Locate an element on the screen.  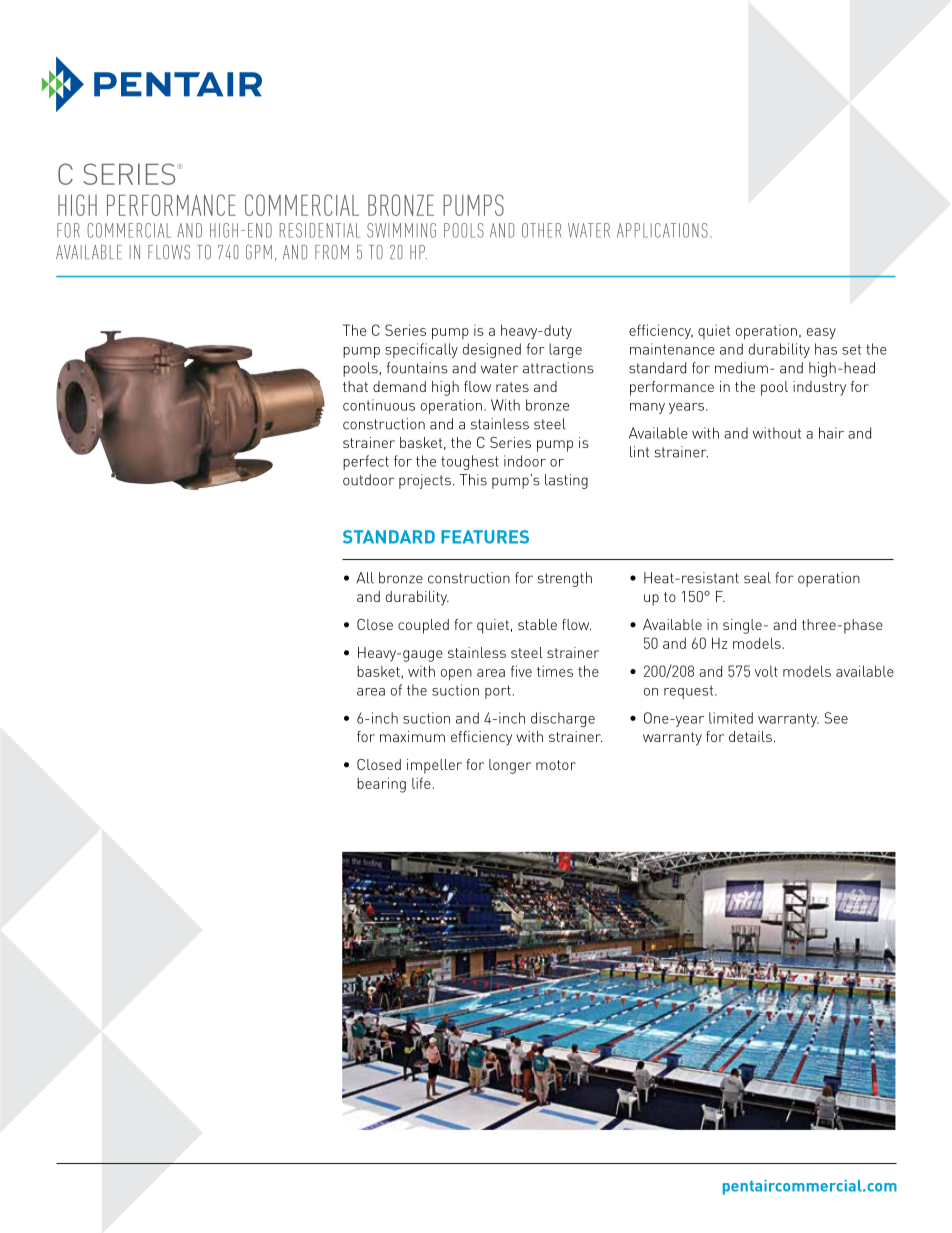
outdoor is located at coordinates (368, 480).
